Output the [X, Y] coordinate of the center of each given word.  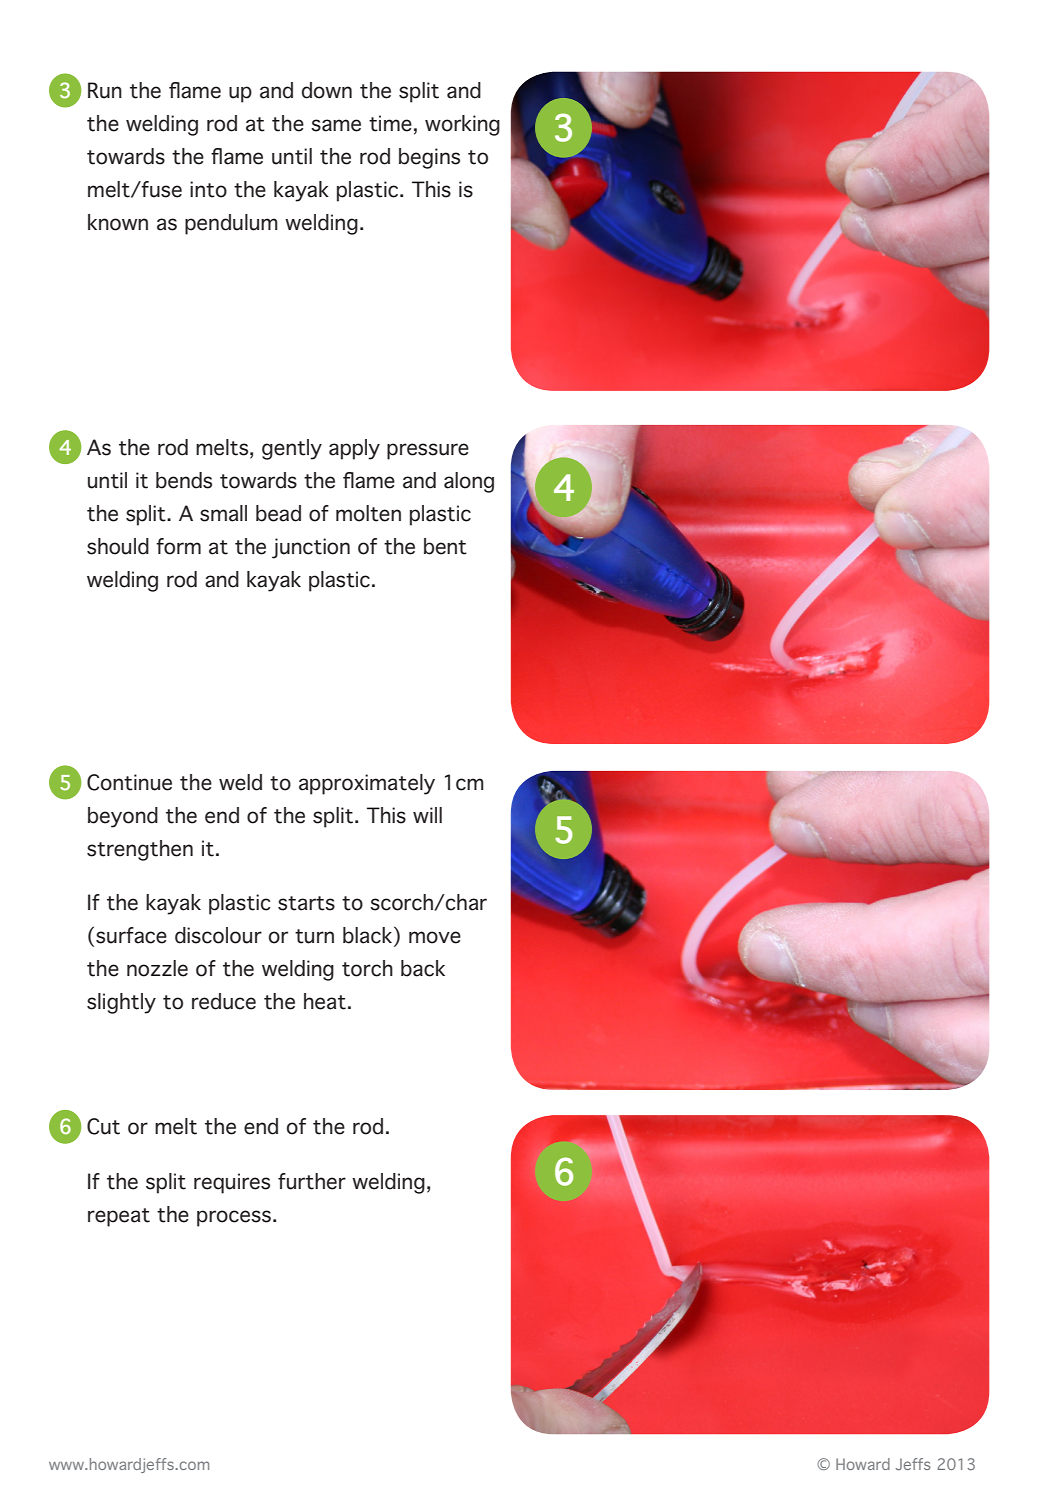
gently [292, 449]
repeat [119, 1217]
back [423, 968]
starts [306, 903]
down [327, 90]
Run [105, 90]
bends [184, 480]
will [427, 815]
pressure [428, 451]
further [312, 1181]
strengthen [140, 850]
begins [429, 158]
